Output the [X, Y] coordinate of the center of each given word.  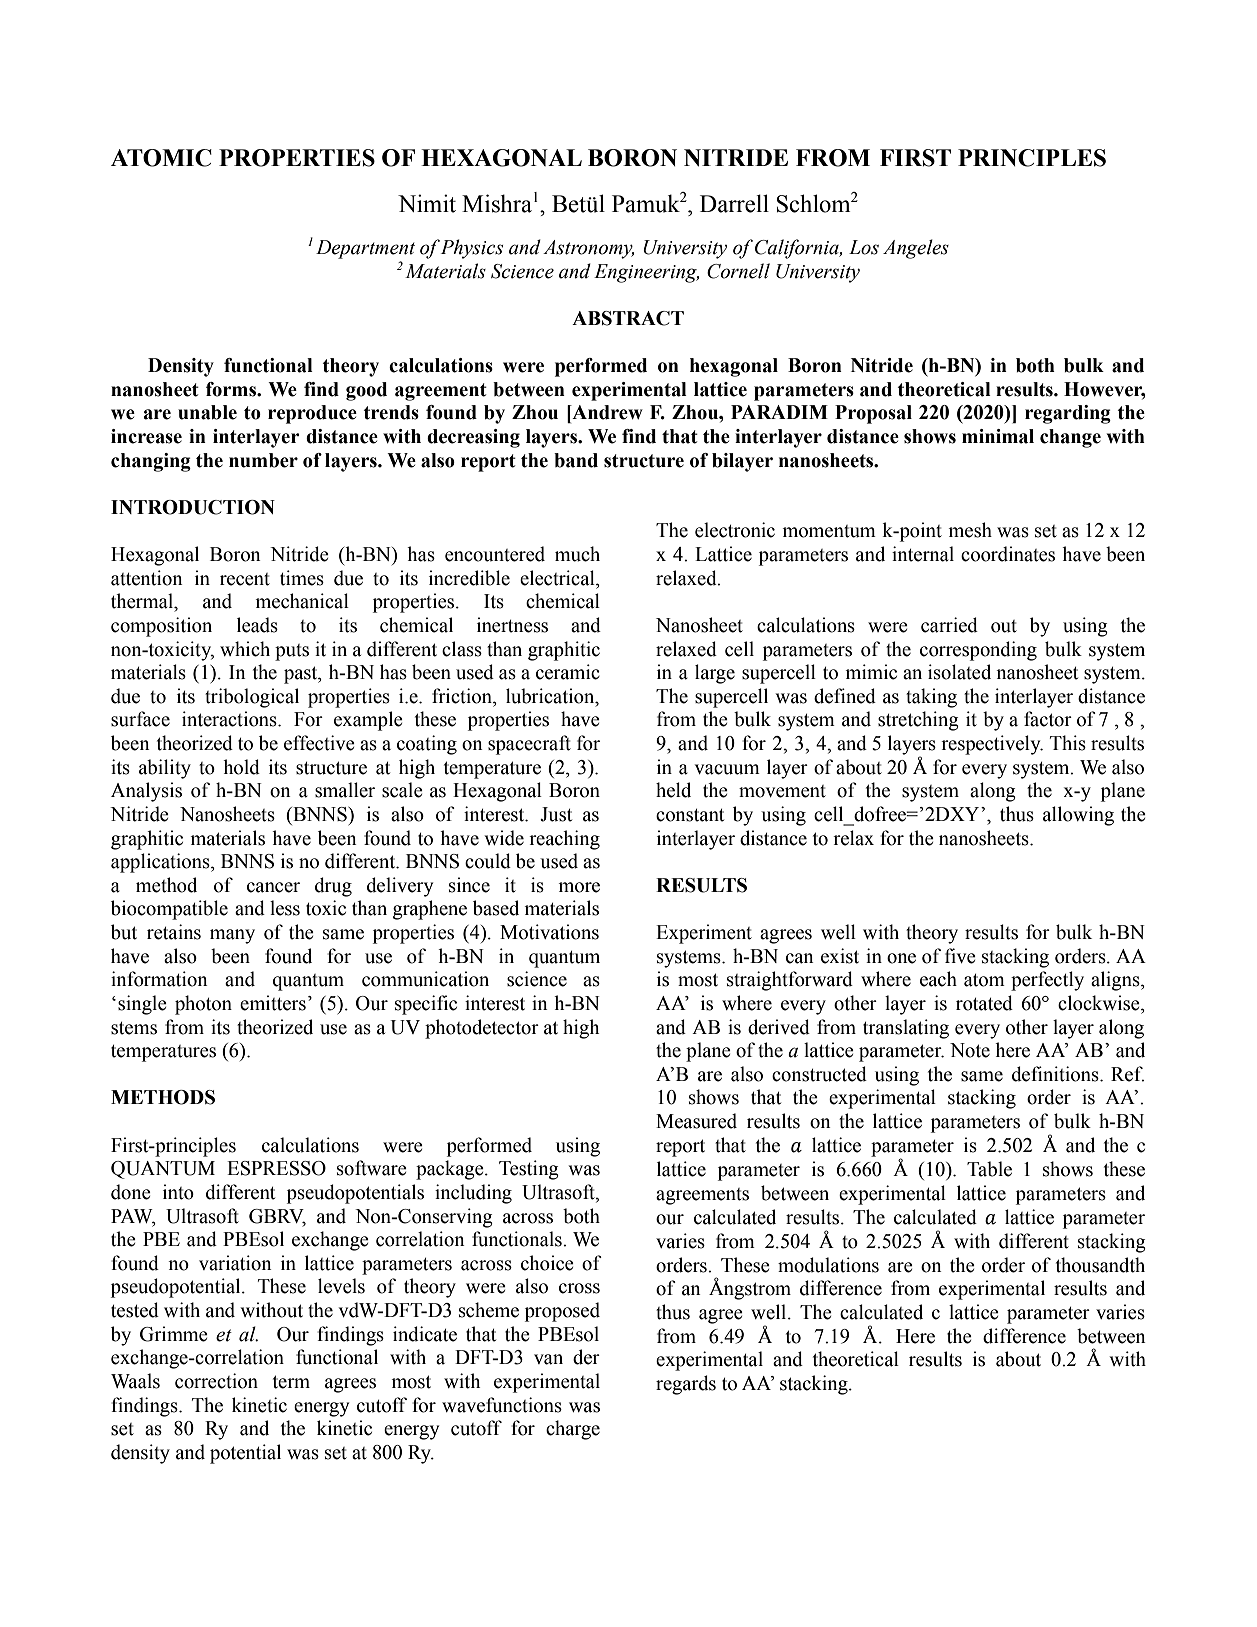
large [715, 674]
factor [1048, 719]
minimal [998, 436]
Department [365, 249]
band [576, 460]
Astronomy [588, 249]
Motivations [549, 932]
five [960, 956]
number [263, 460]
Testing [529, 1170]
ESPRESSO [276, 1168]
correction [216, 1381]
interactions [230, 719]
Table [989, 1169]
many [232, 936]
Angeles [916, 249]
